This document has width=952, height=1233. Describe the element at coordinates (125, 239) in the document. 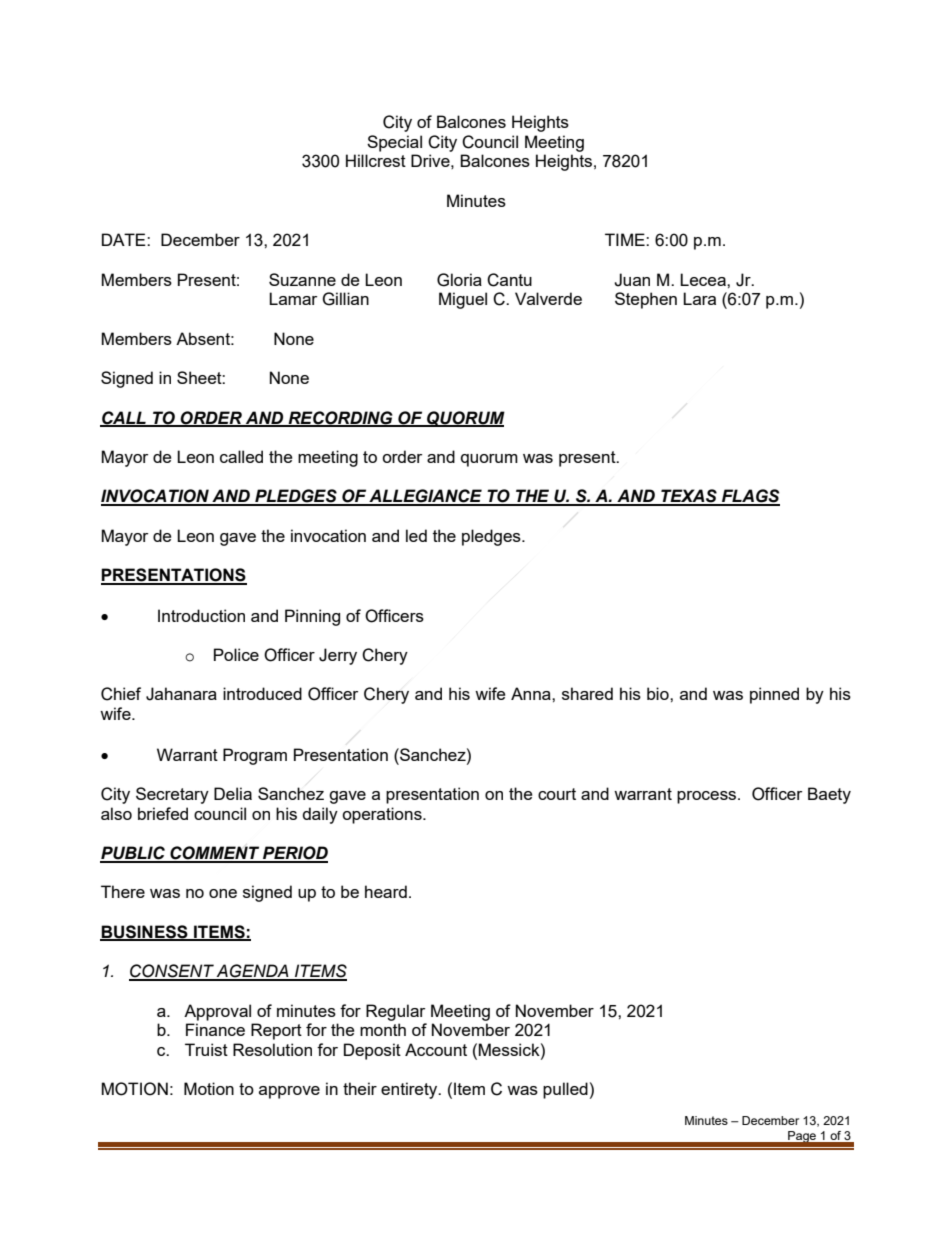

I see `DATE` at that location.
